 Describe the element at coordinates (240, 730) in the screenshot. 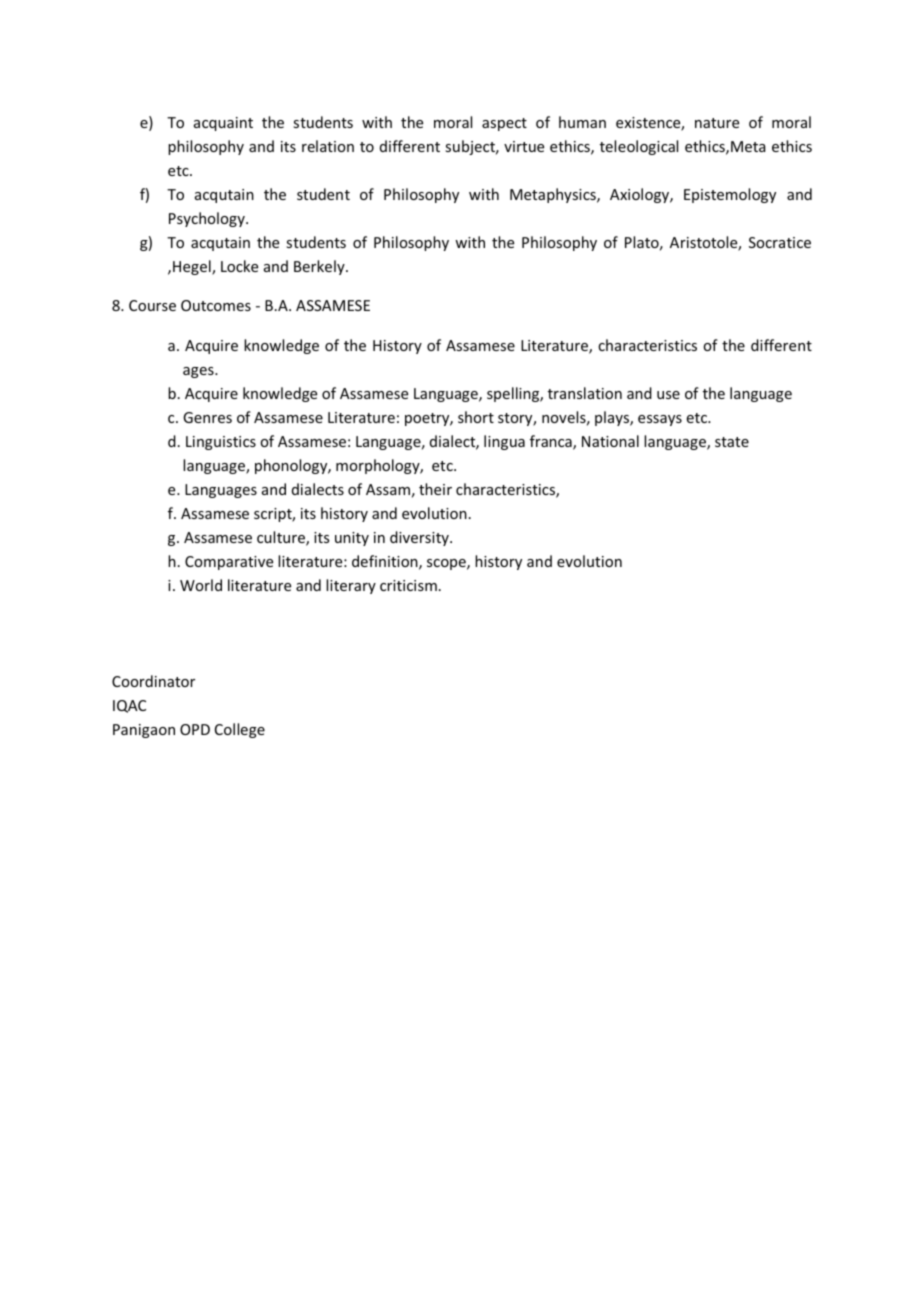

I see `College` at that location.
